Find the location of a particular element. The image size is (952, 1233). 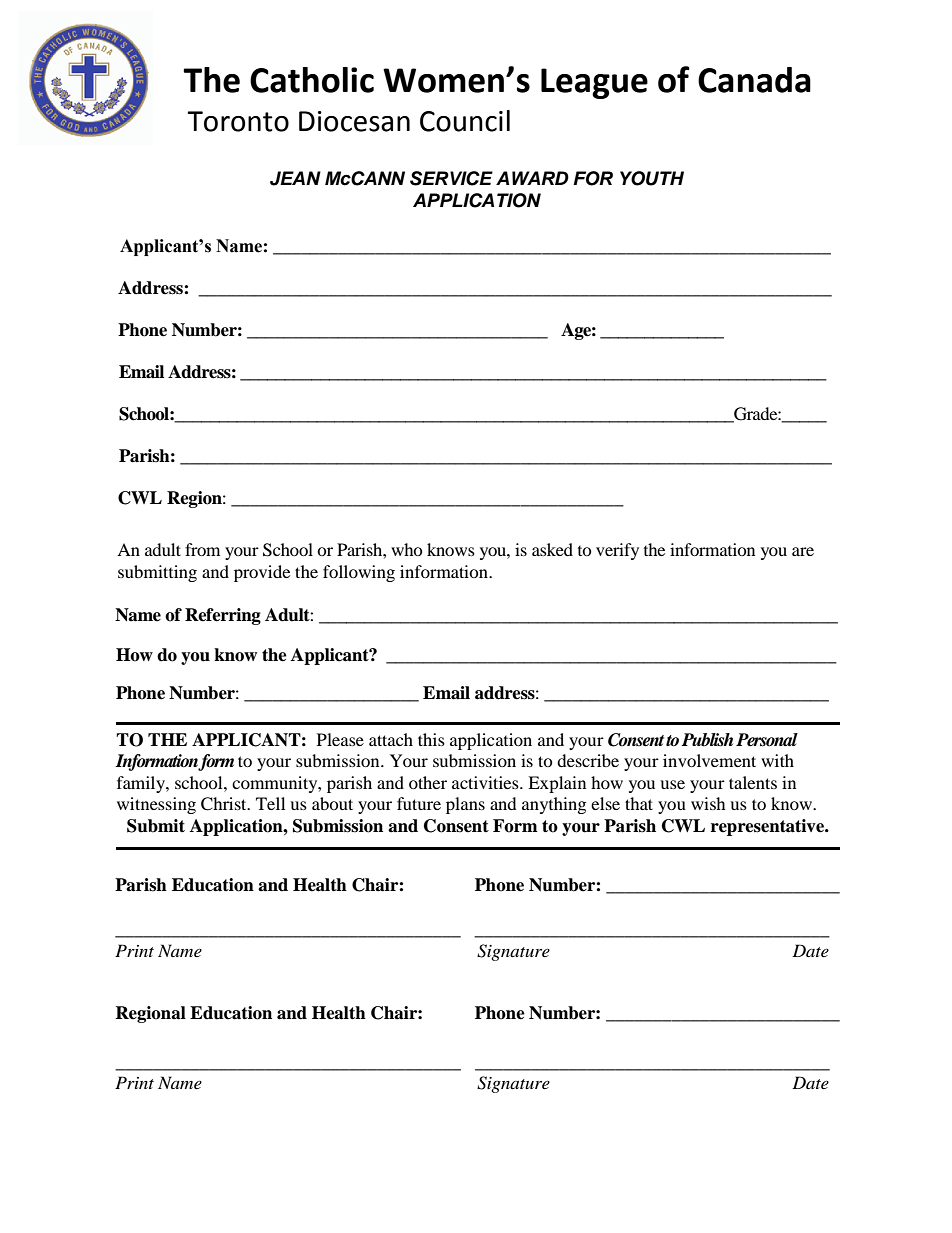

are is located at coordinates (803, 551).
